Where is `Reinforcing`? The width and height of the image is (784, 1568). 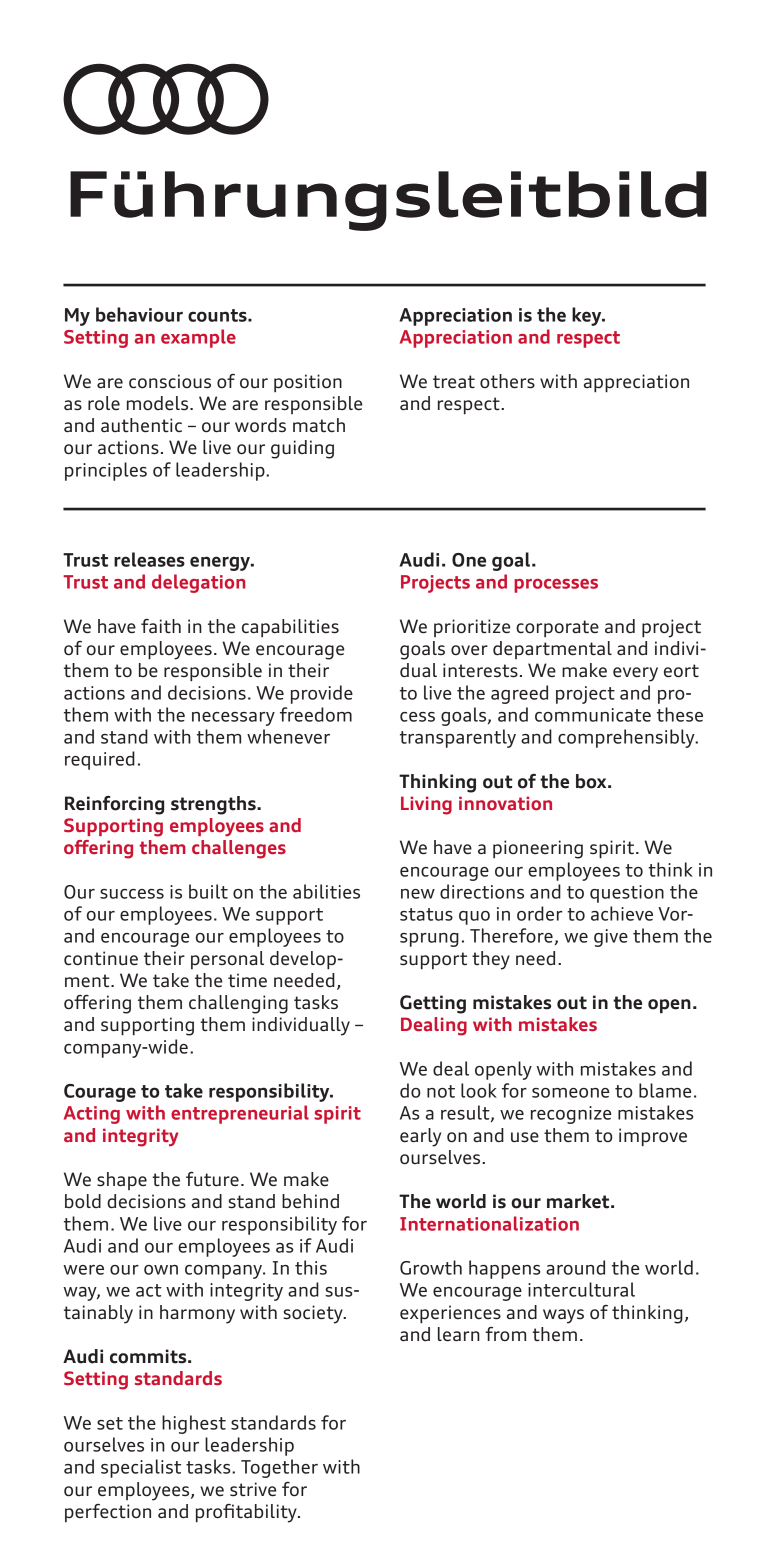 Reinforcing is located at coordinates (114, 805).
